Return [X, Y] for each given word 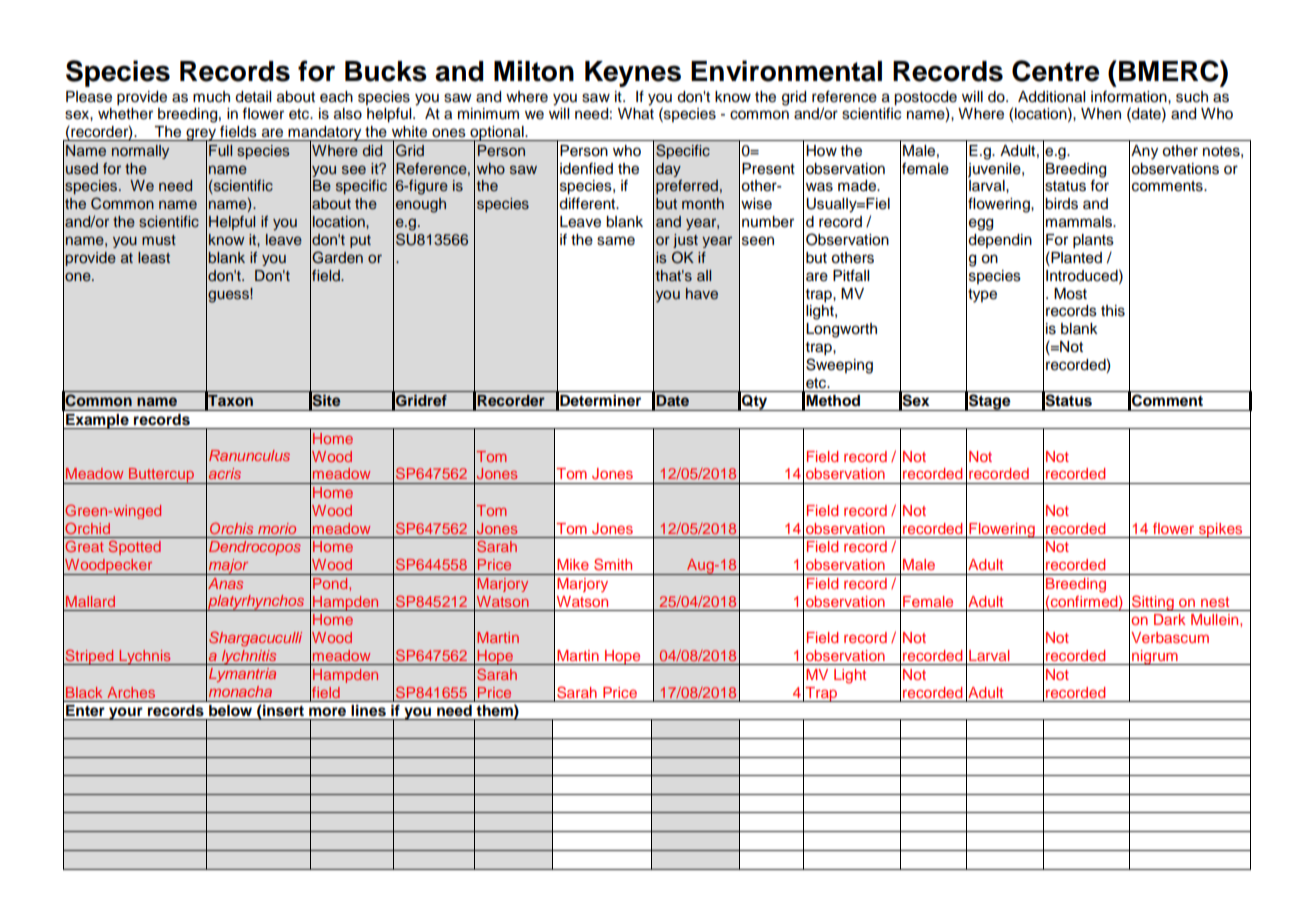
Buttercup [162, 476]
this [1113, 311]
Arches [131, 692]
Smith [613, 564]
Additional [1051, 97]
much [211, 97]
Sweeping [839, 366]
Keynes [633, 74]
